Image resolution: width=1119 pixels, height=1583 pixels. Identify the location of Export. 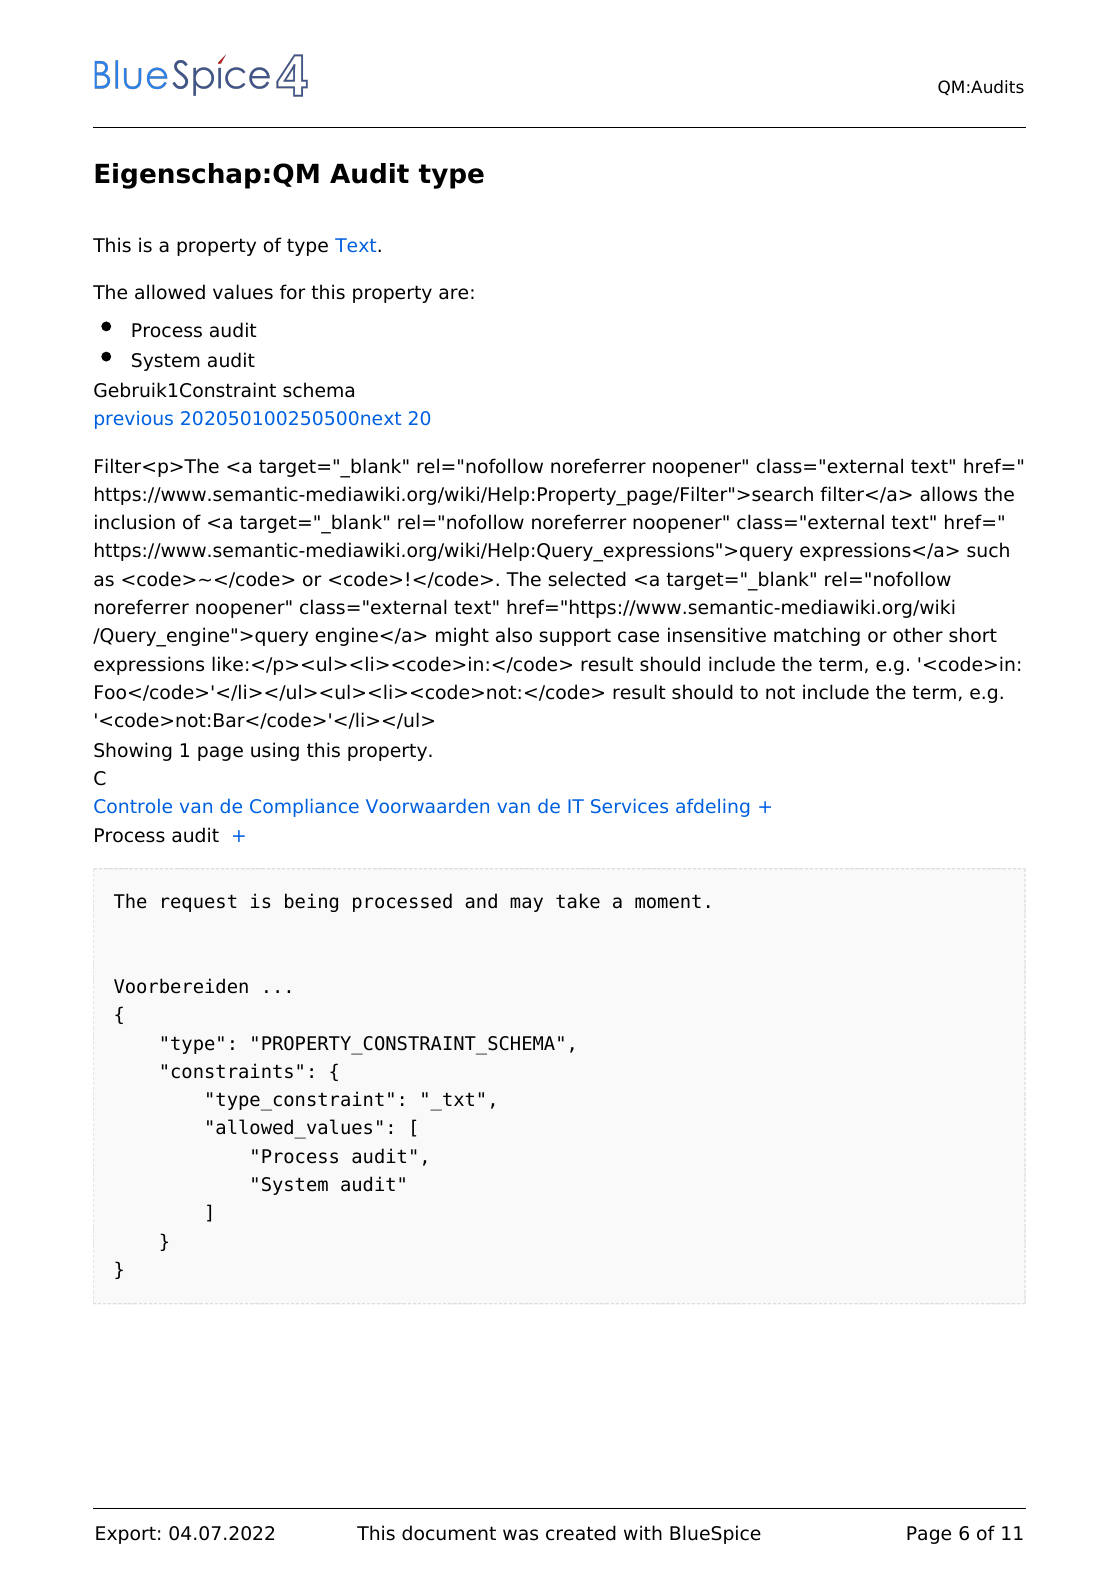
(126, 1535).
